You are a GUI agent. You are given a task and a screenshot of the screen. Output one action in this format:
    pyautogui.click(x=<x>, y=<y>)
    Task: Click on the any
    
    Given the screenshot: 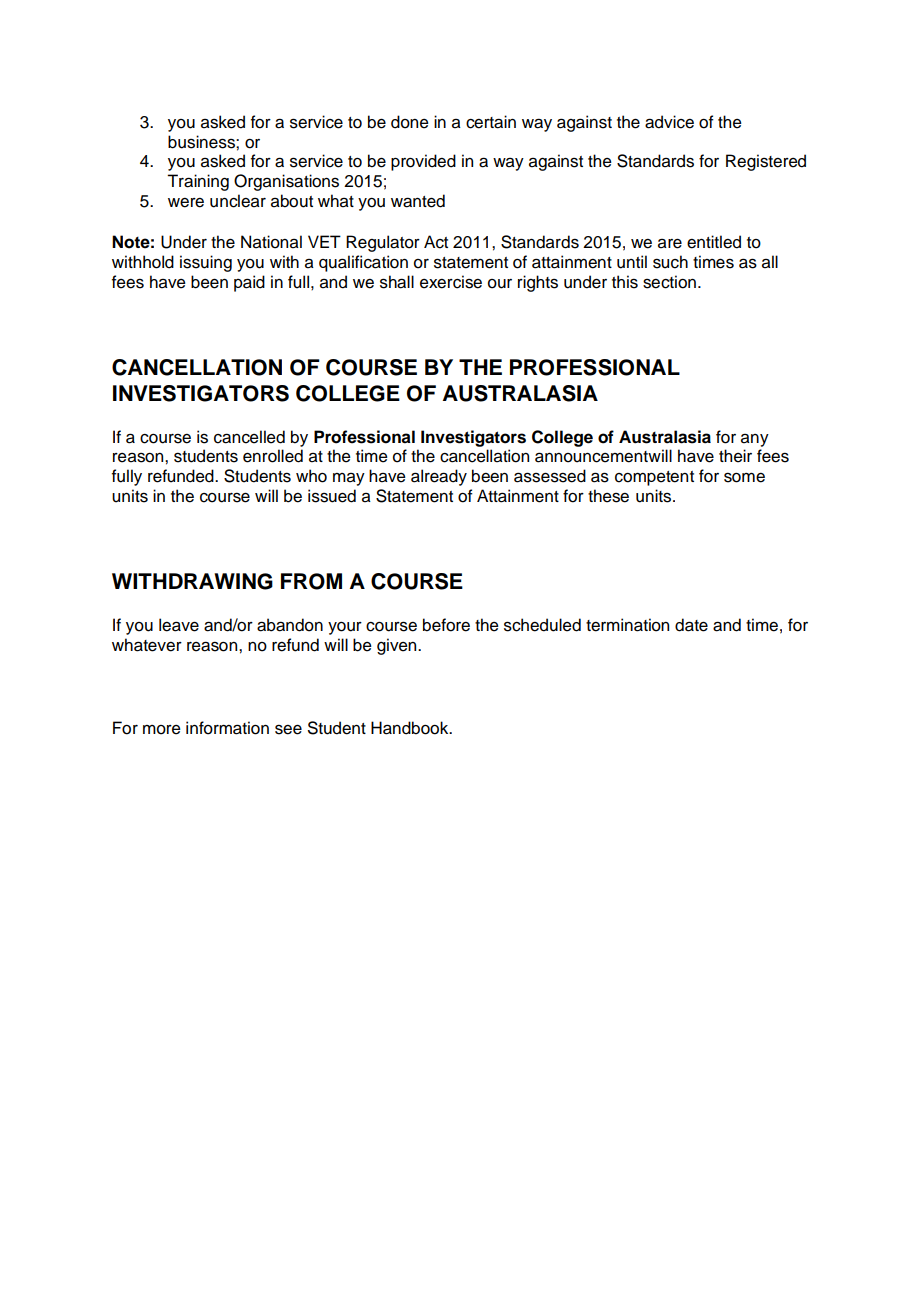 What is the action you would take?
    pyautogui.click(x=755, y=440)
